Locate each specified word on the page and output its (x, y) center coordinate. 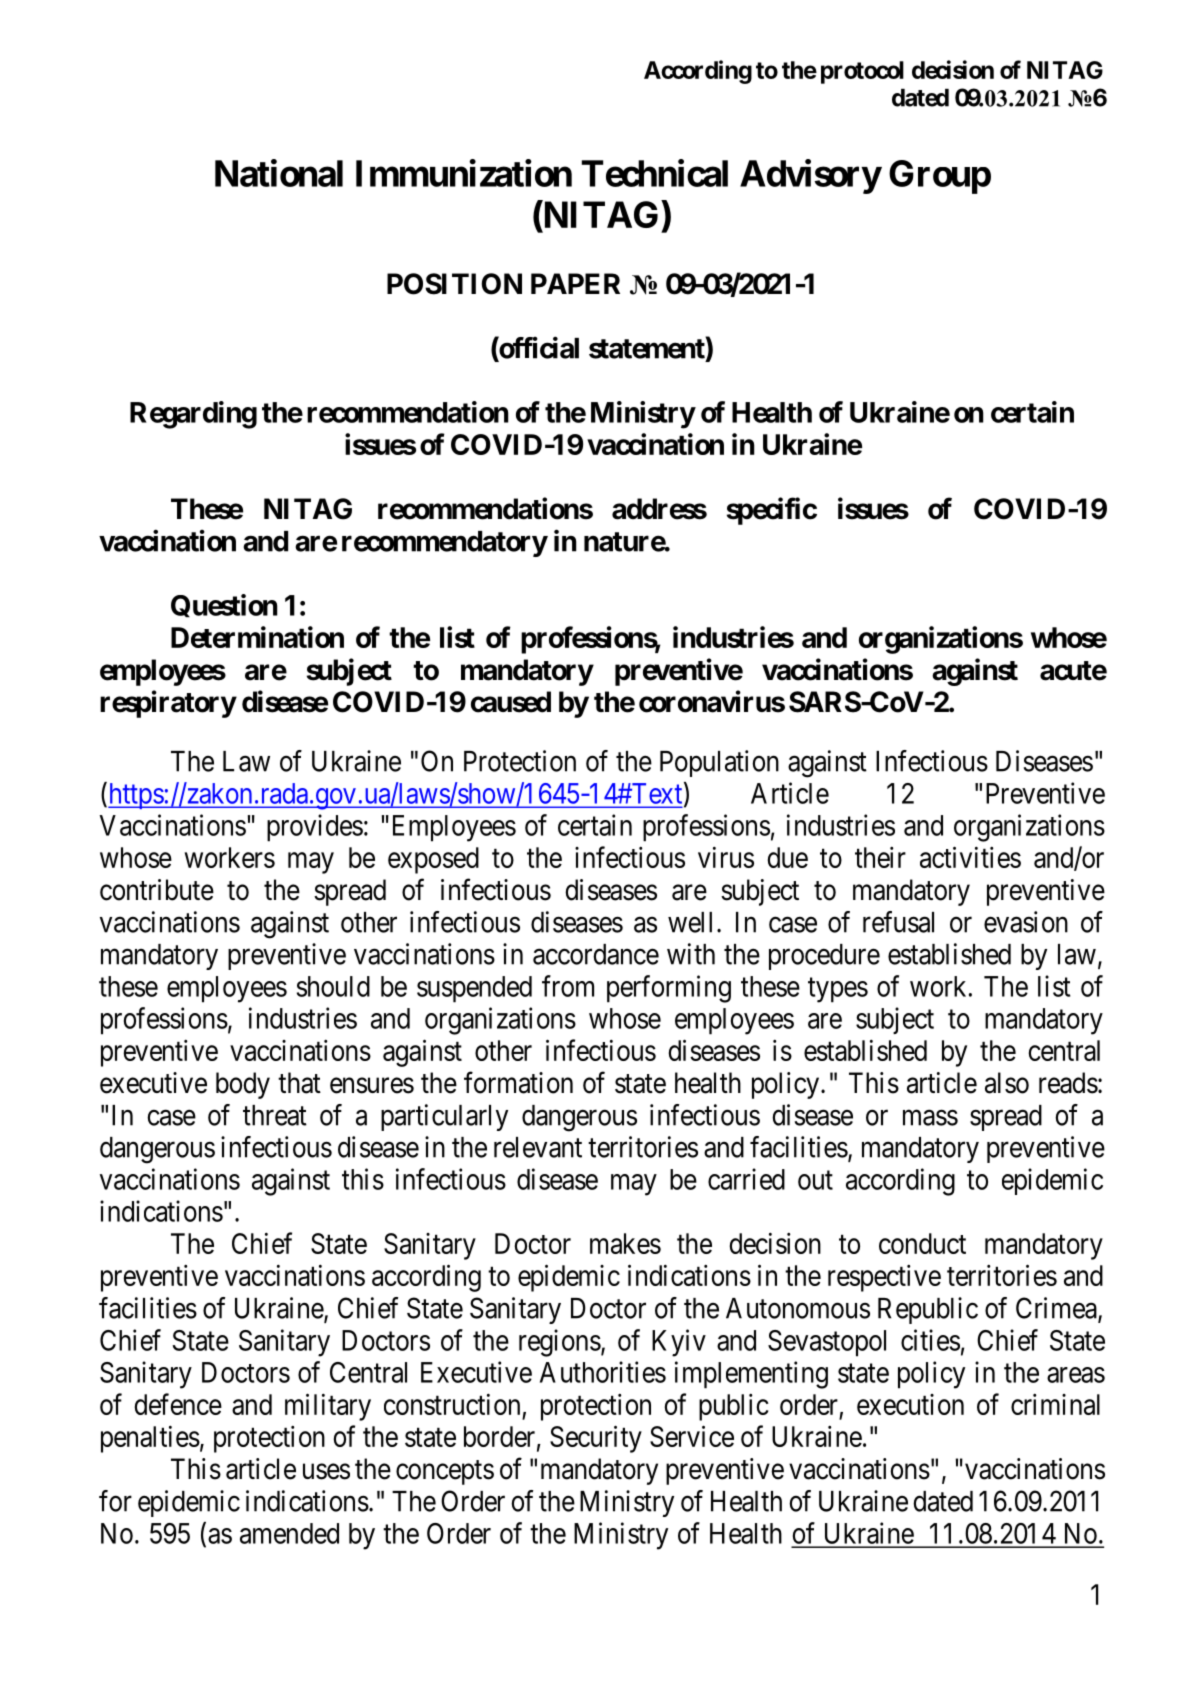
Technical (655, 173)
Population (719, 763)
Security (596, 1439)
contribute (157, 890)
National (279, 173)
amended (289, 1533)
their (880, 857)
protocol (862, 72)
